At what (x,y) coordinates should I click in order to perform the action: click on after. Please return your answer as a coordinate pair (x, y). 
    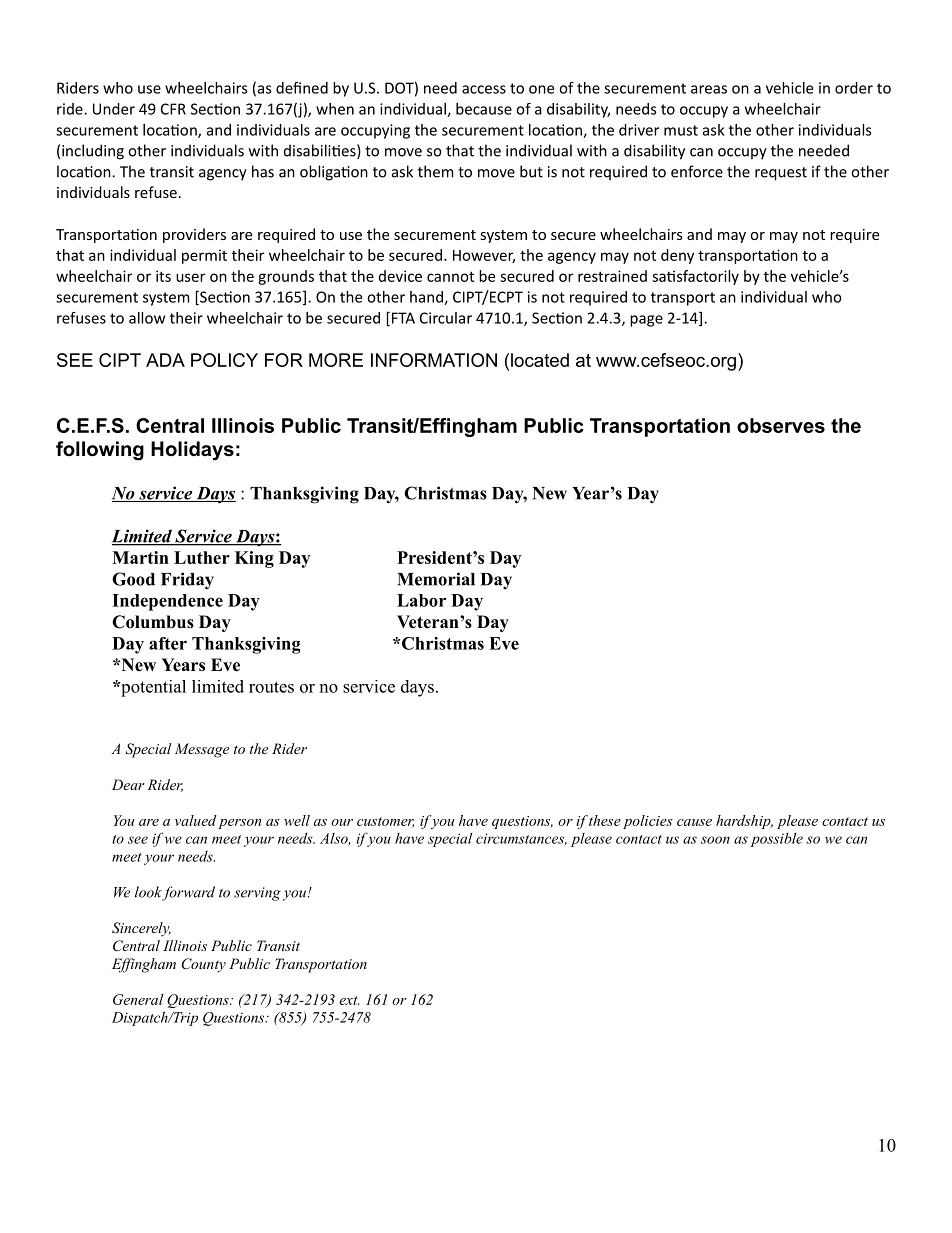
    Looking at the image, I should click on (168, 643).
